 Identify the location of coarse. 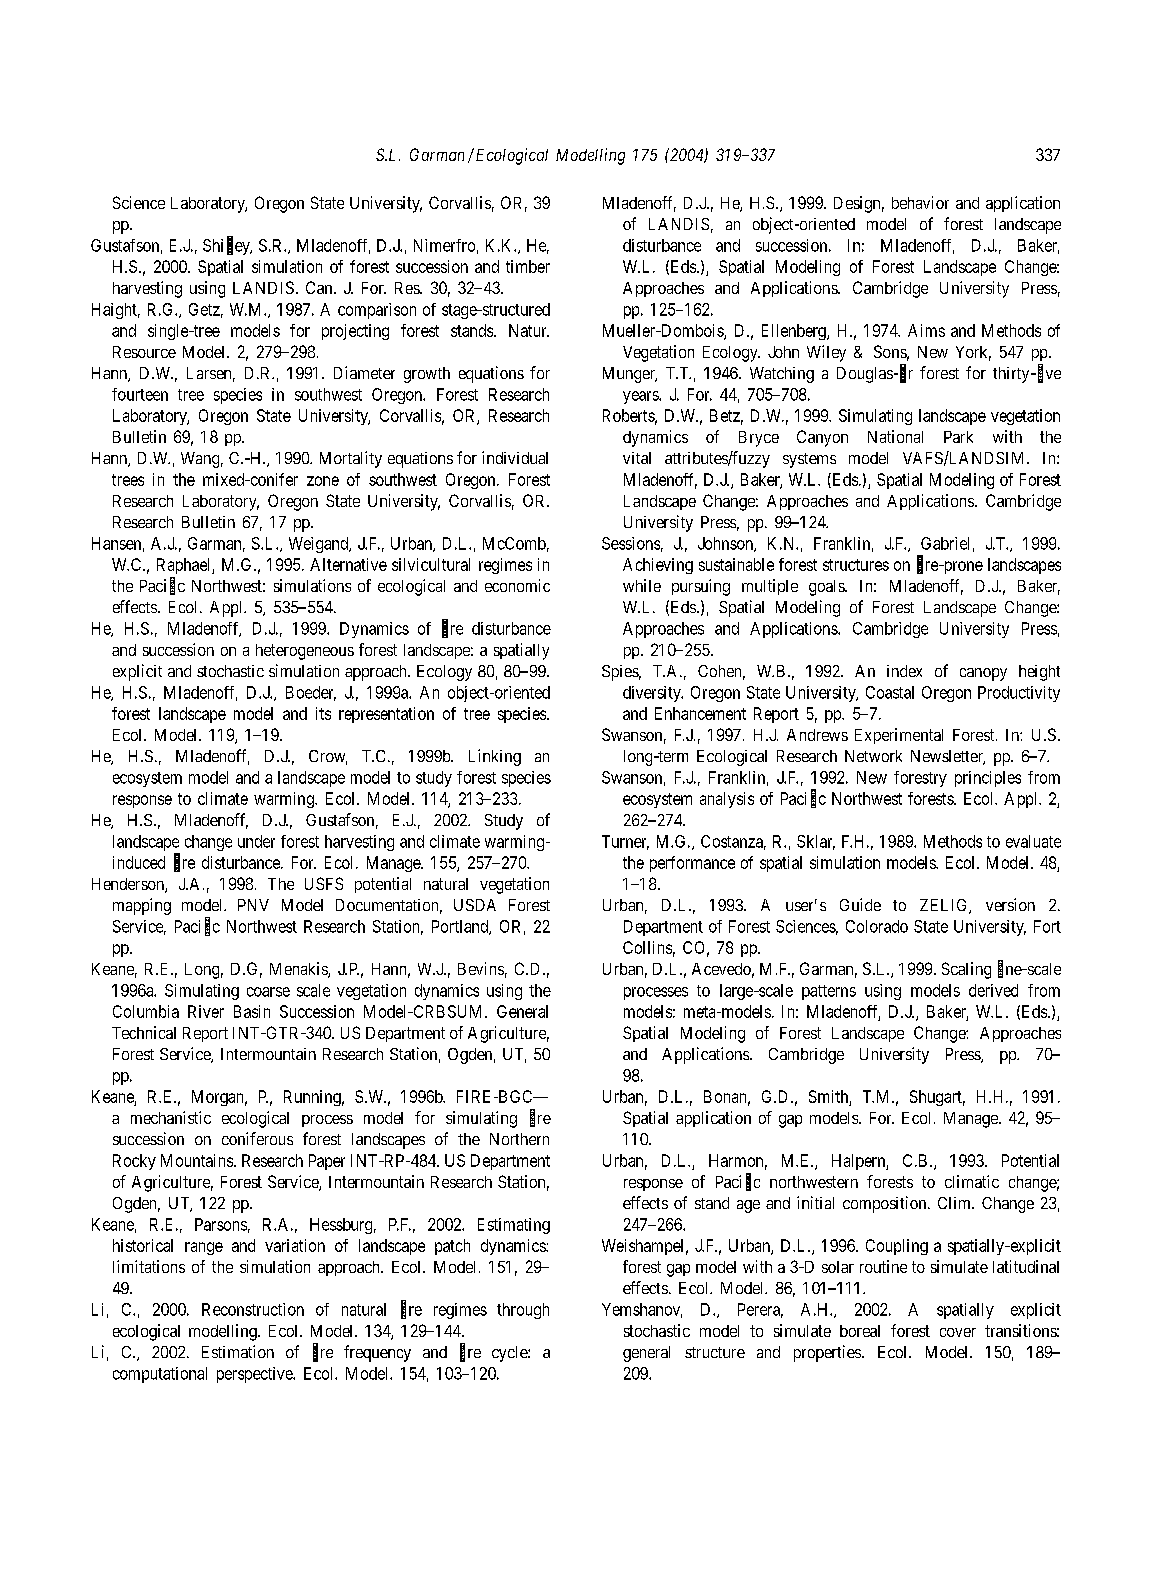
(268, 992).
